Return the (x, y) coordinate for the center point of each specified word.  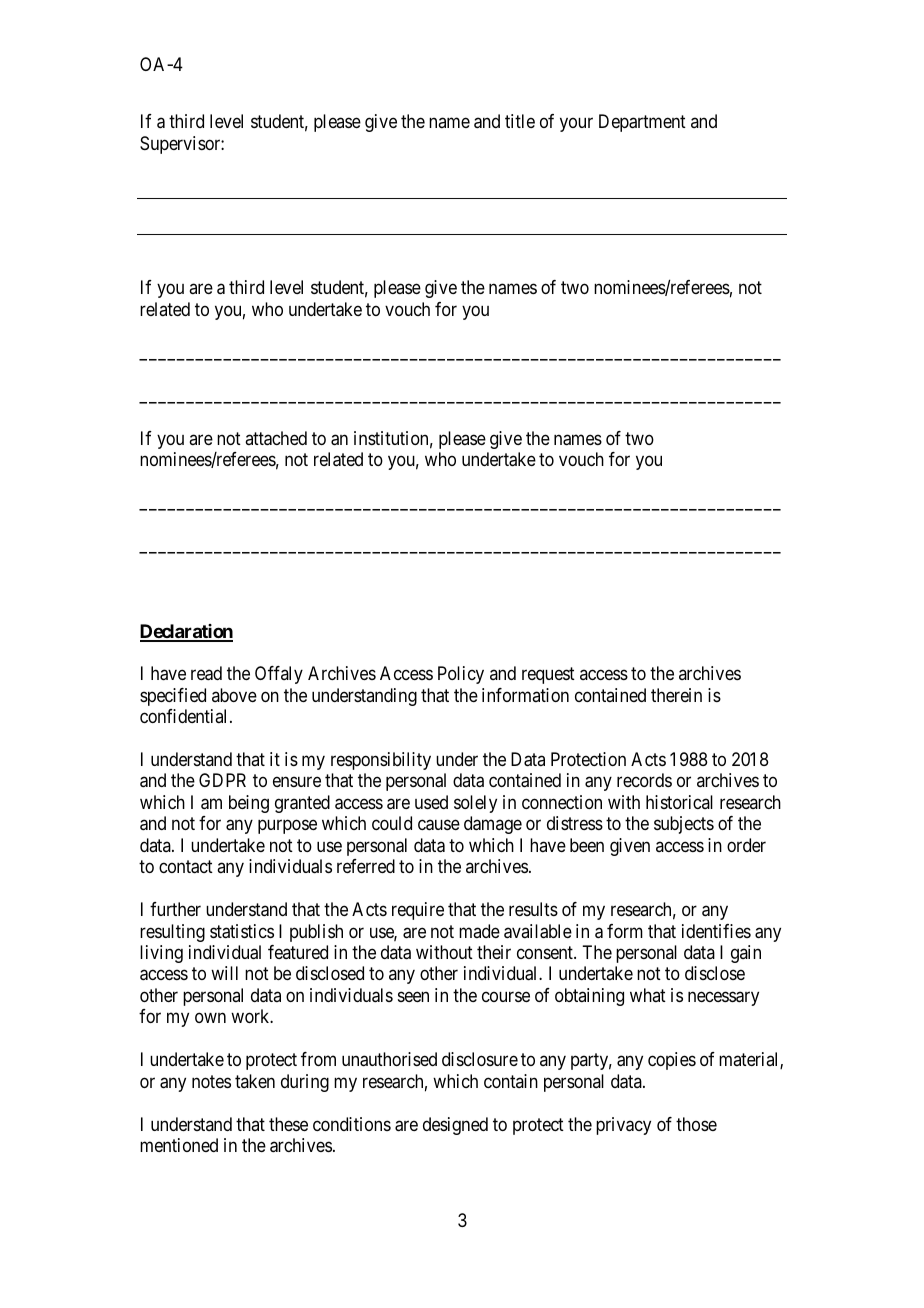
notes (211, 1081)
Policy (461, 675)
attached (276, 438)
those (696, 1124)
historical (679, 802)
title (520, 121)
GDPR (222, 780)
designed (455, 1126)
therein (676, 695)
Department (642, 123)
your (576, 125)
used (431, 802)
